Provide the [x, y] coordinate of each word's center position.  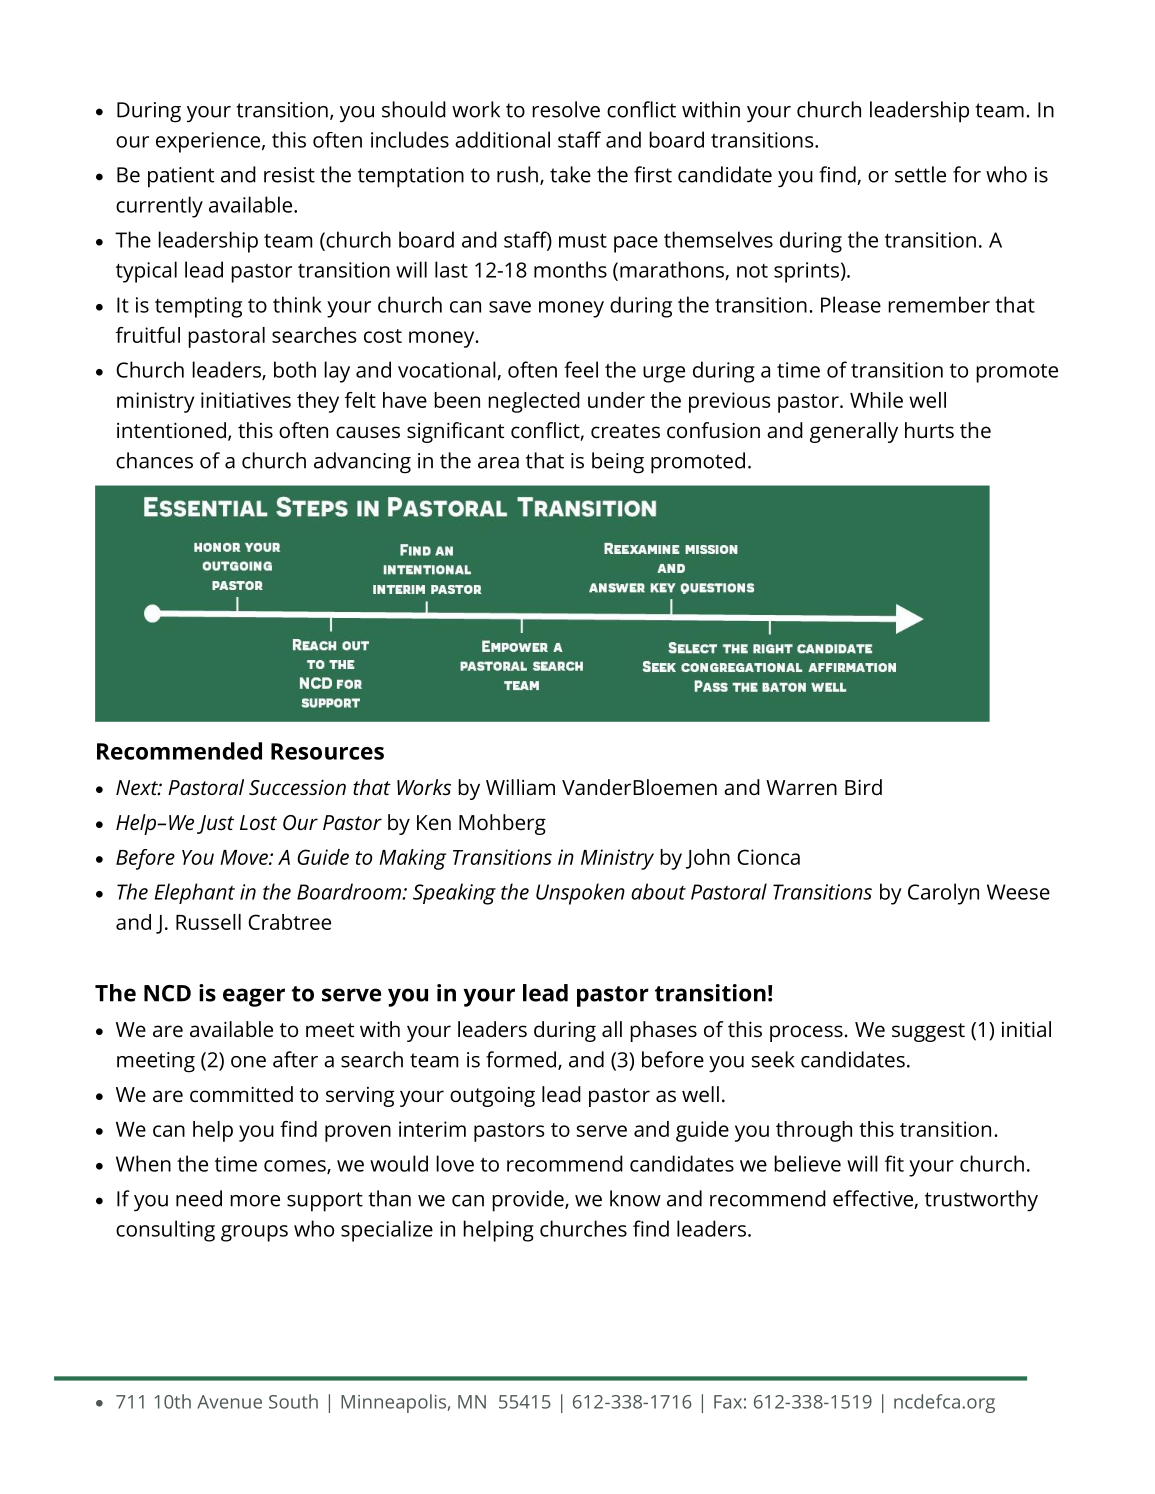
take [570, 174]
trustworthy [981, 1201]
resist [289, 175]
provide [529, 1201]
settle [920, 174]
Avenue [229, 1402]
